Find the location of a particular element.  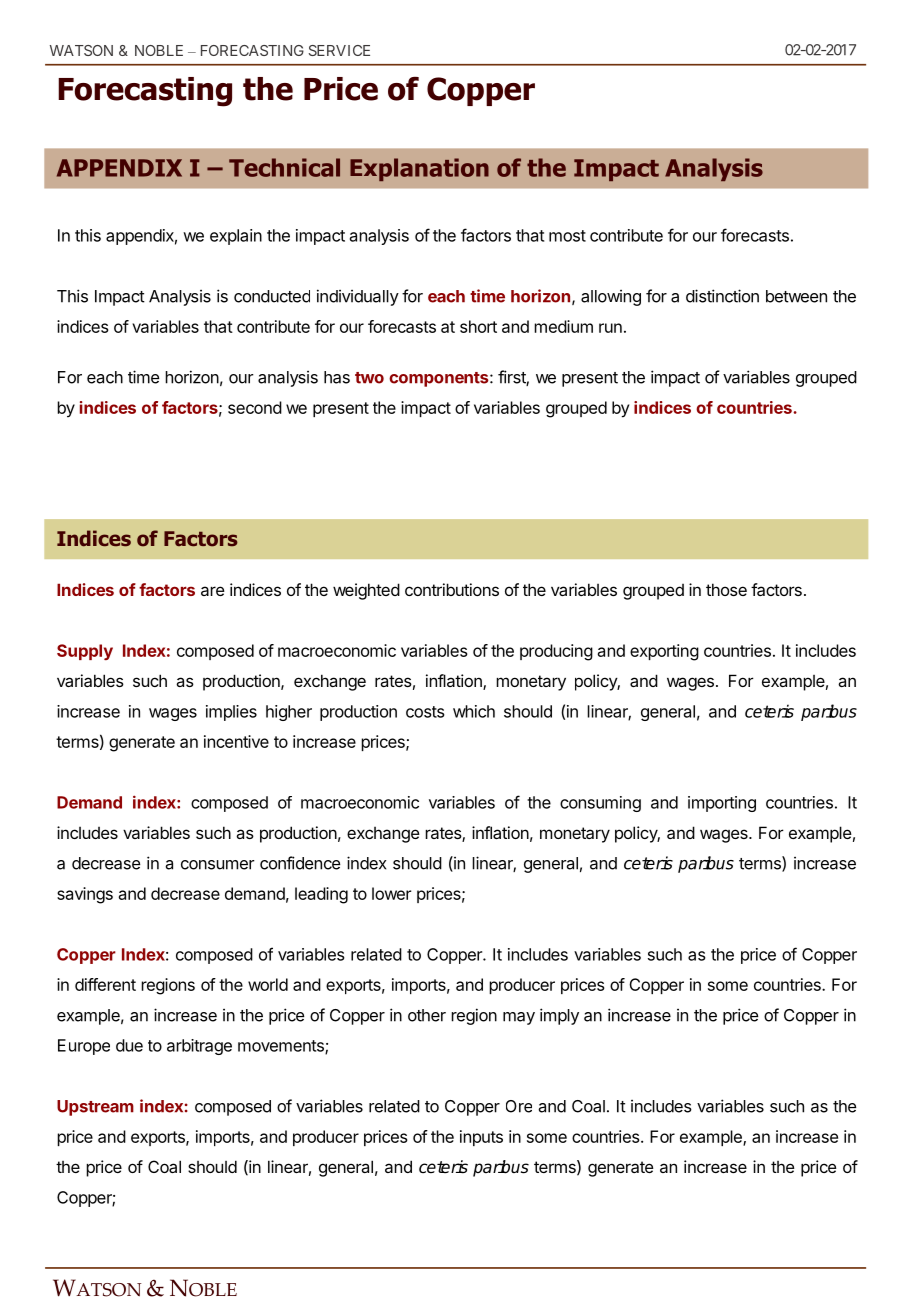

Upstream is located at coordinates (95, 1108).
